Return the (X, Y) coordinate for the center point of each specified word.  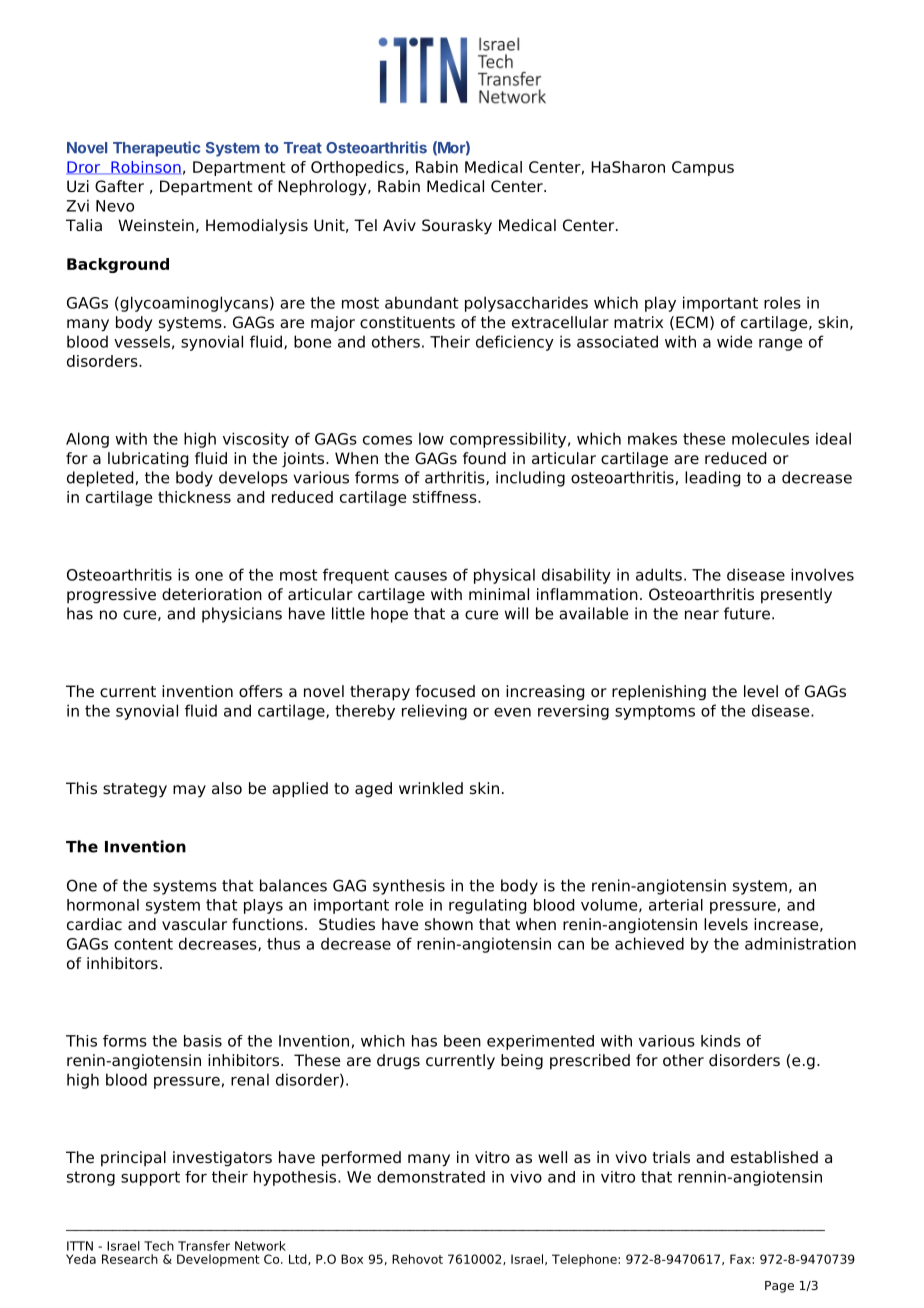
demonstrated (431, 1177)
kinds (721, 1041)
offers (261, 691)
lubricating (148, 460)
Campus (703, 168)
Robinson (145, 168)
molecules (770, 438)
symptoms (655, 712)
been (462, 1041)
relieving (434, 712)
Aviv (399, 225)
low (431, 438)
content (143, 944)
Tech (159, 1246)
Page (779, 1287)
